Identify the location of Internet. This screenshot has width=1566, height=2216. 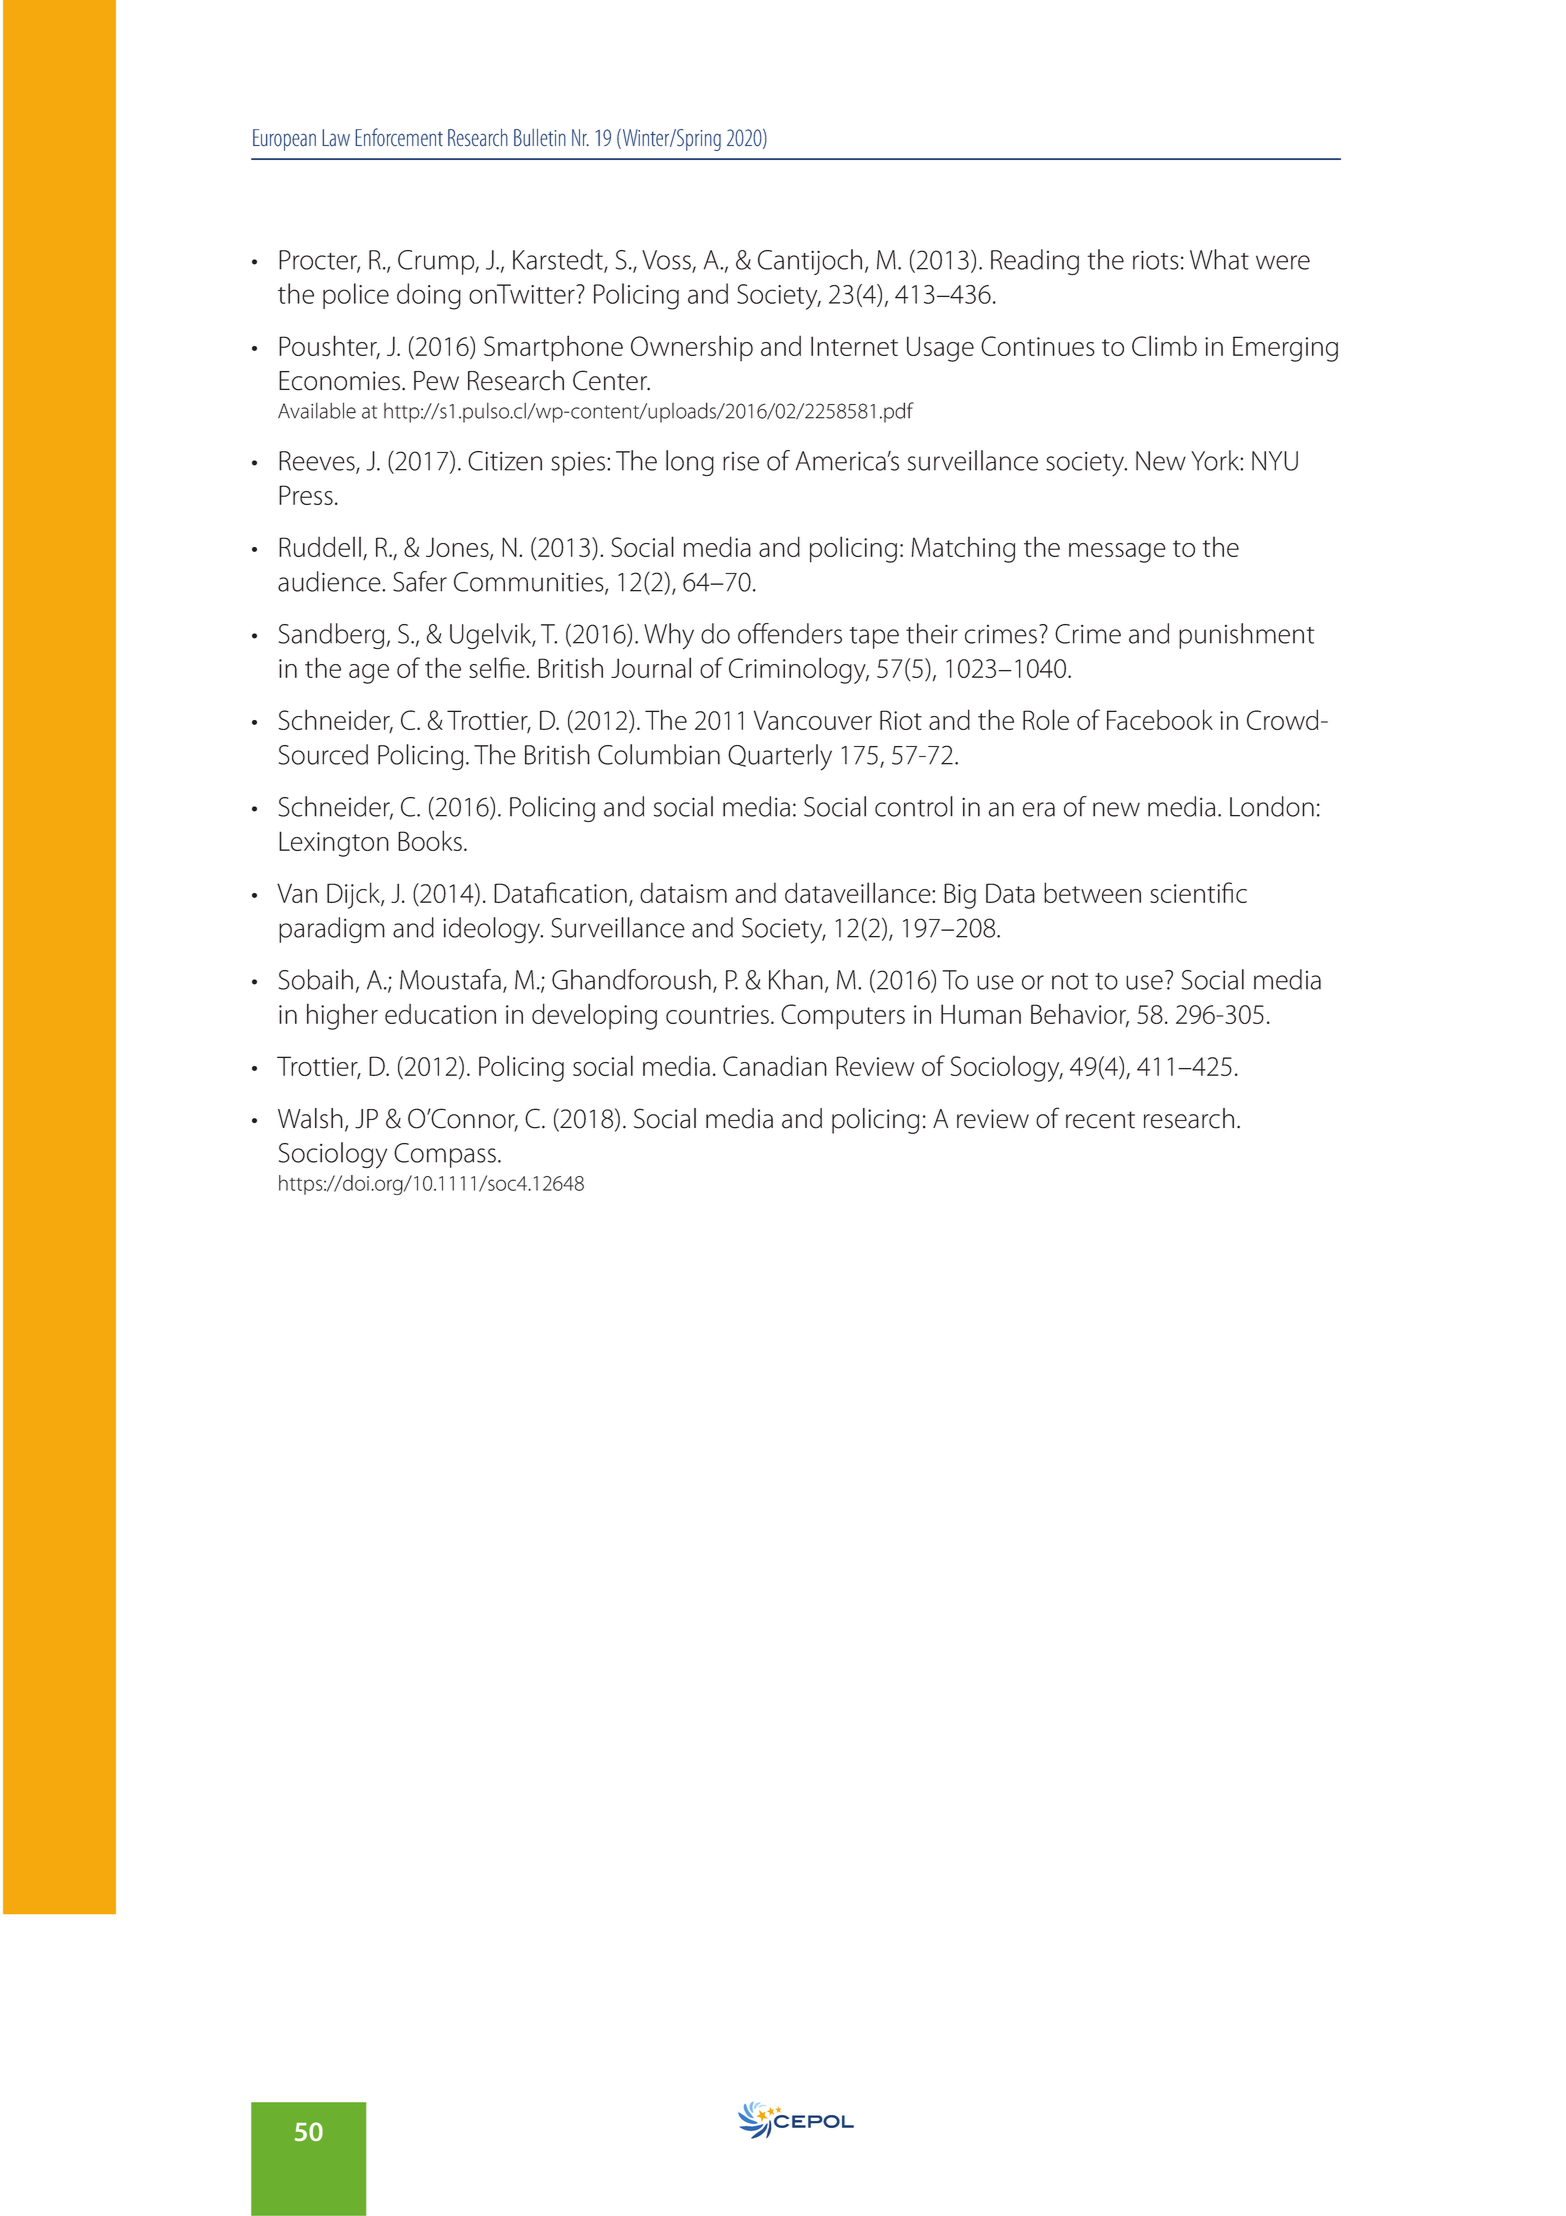
(854, 346).
